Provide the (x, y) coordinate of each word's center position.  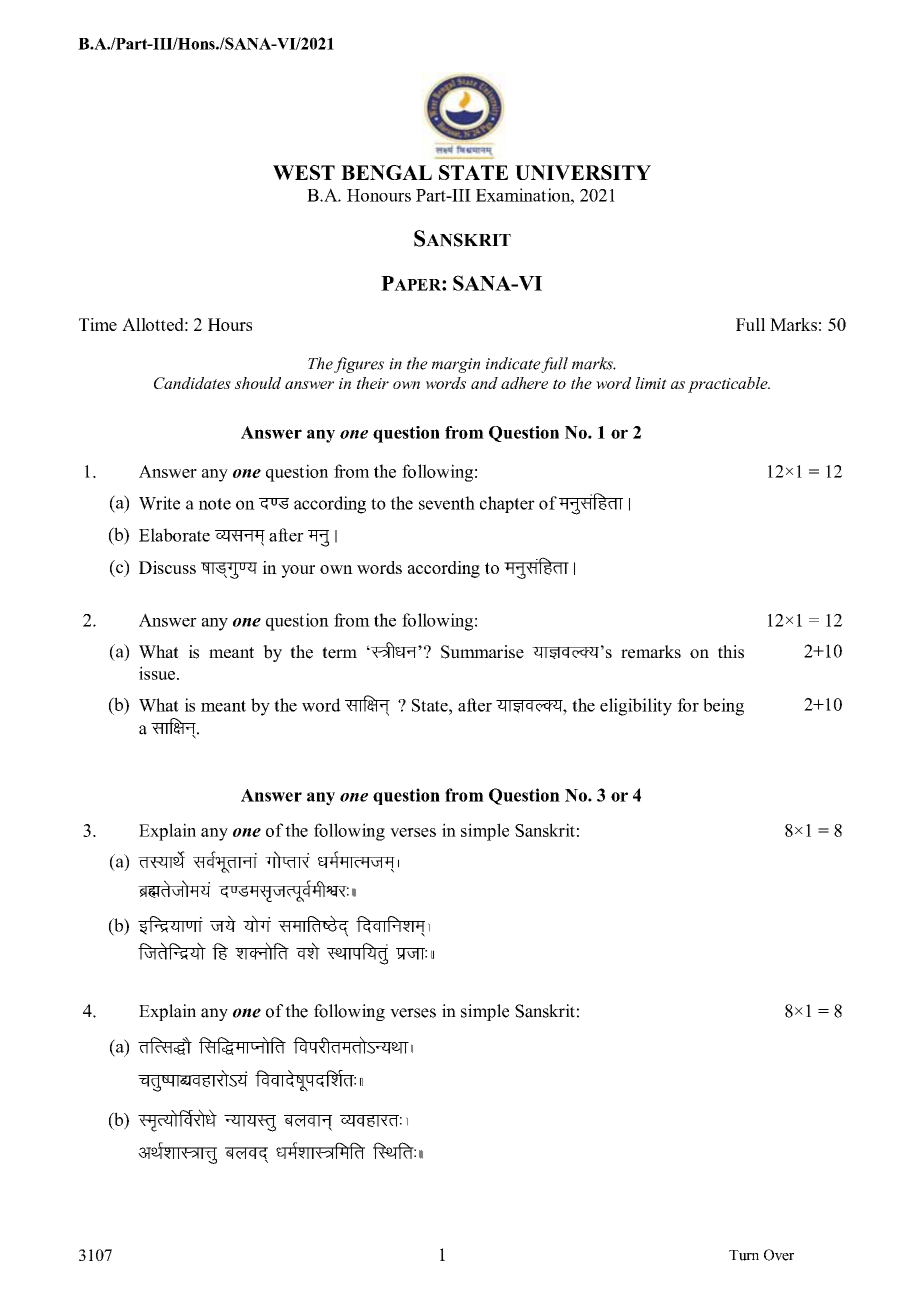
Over (779, 1255)
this (731, 652)
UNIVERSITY (583, 172)
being (723, 707)
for (688, 705)
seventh (447, 503)
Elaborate (174, 535)
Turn (744, 1255)
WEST (304, 172)
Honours (379, 195)
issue (157, 673)
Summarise (482, 652)
